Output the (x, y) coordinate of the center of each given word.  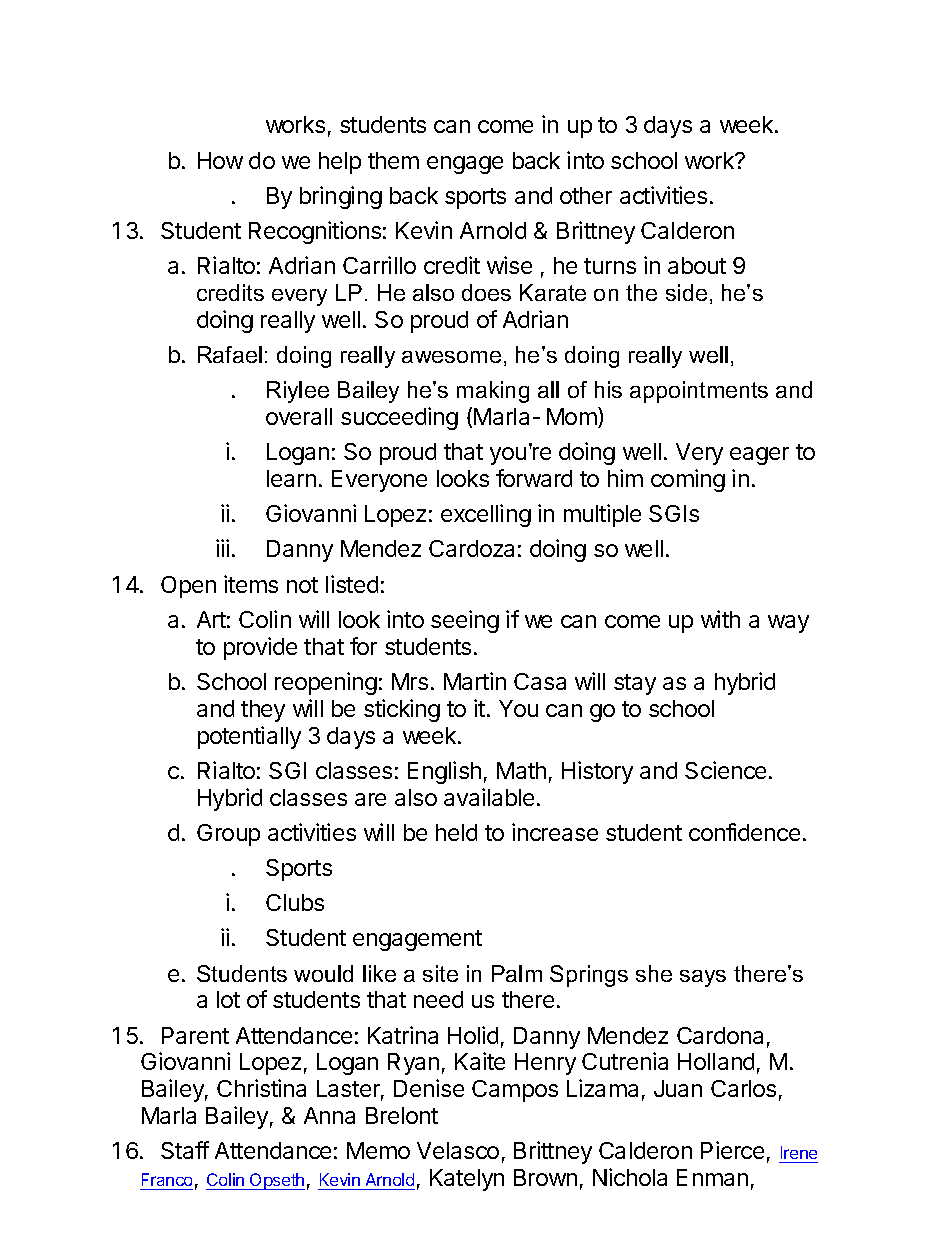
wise (509, 265)
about (697, 265)
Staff (185, 1150)
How (220, 160)
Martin (475, 681)
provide (260, 648)
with (720, 619)
